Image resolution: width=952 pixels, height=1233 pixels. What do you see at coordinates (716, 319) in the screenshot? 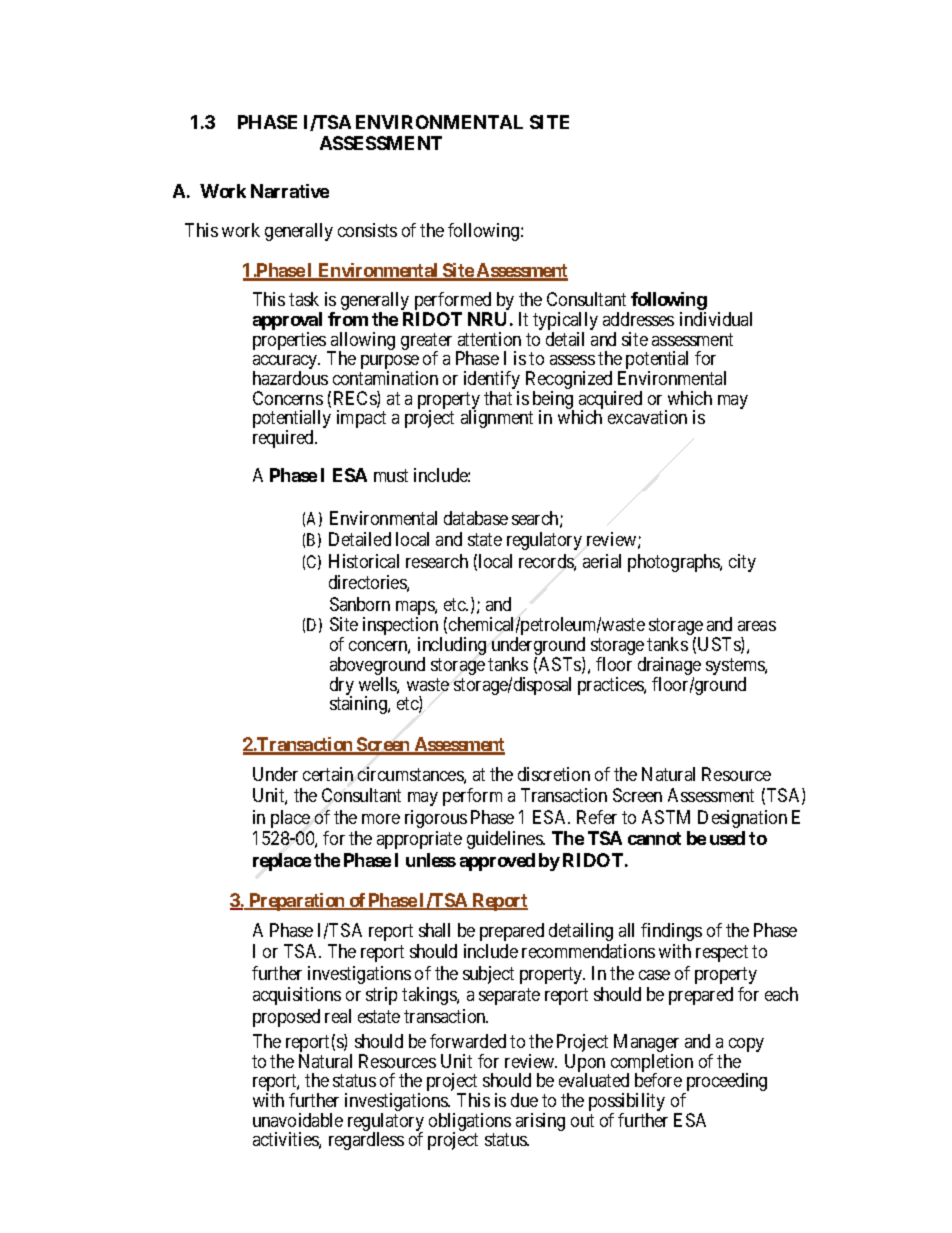
I see `individual` at bounding box center [716, 319].
